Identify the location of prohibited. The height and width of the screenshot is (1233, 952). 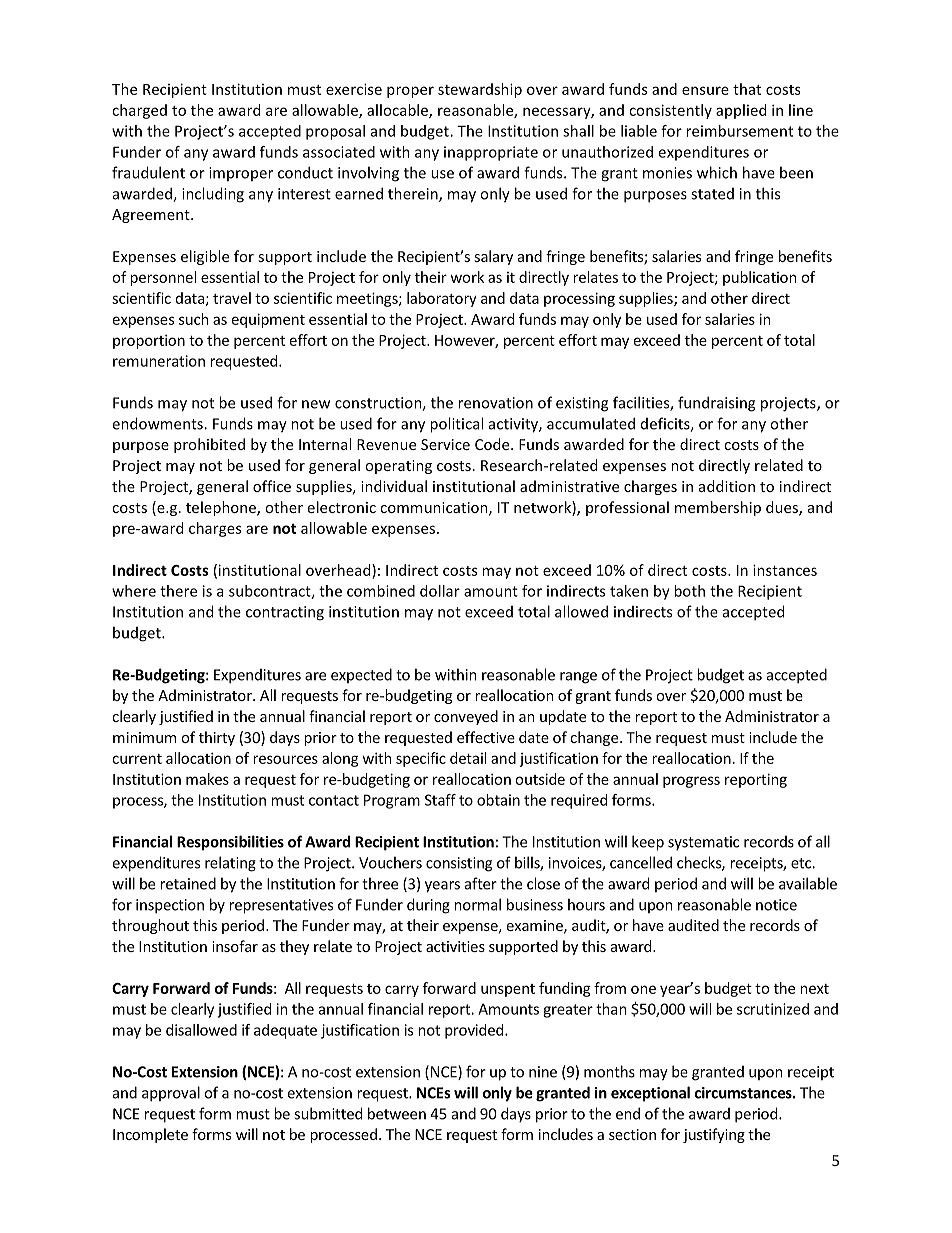
(209, 445).
